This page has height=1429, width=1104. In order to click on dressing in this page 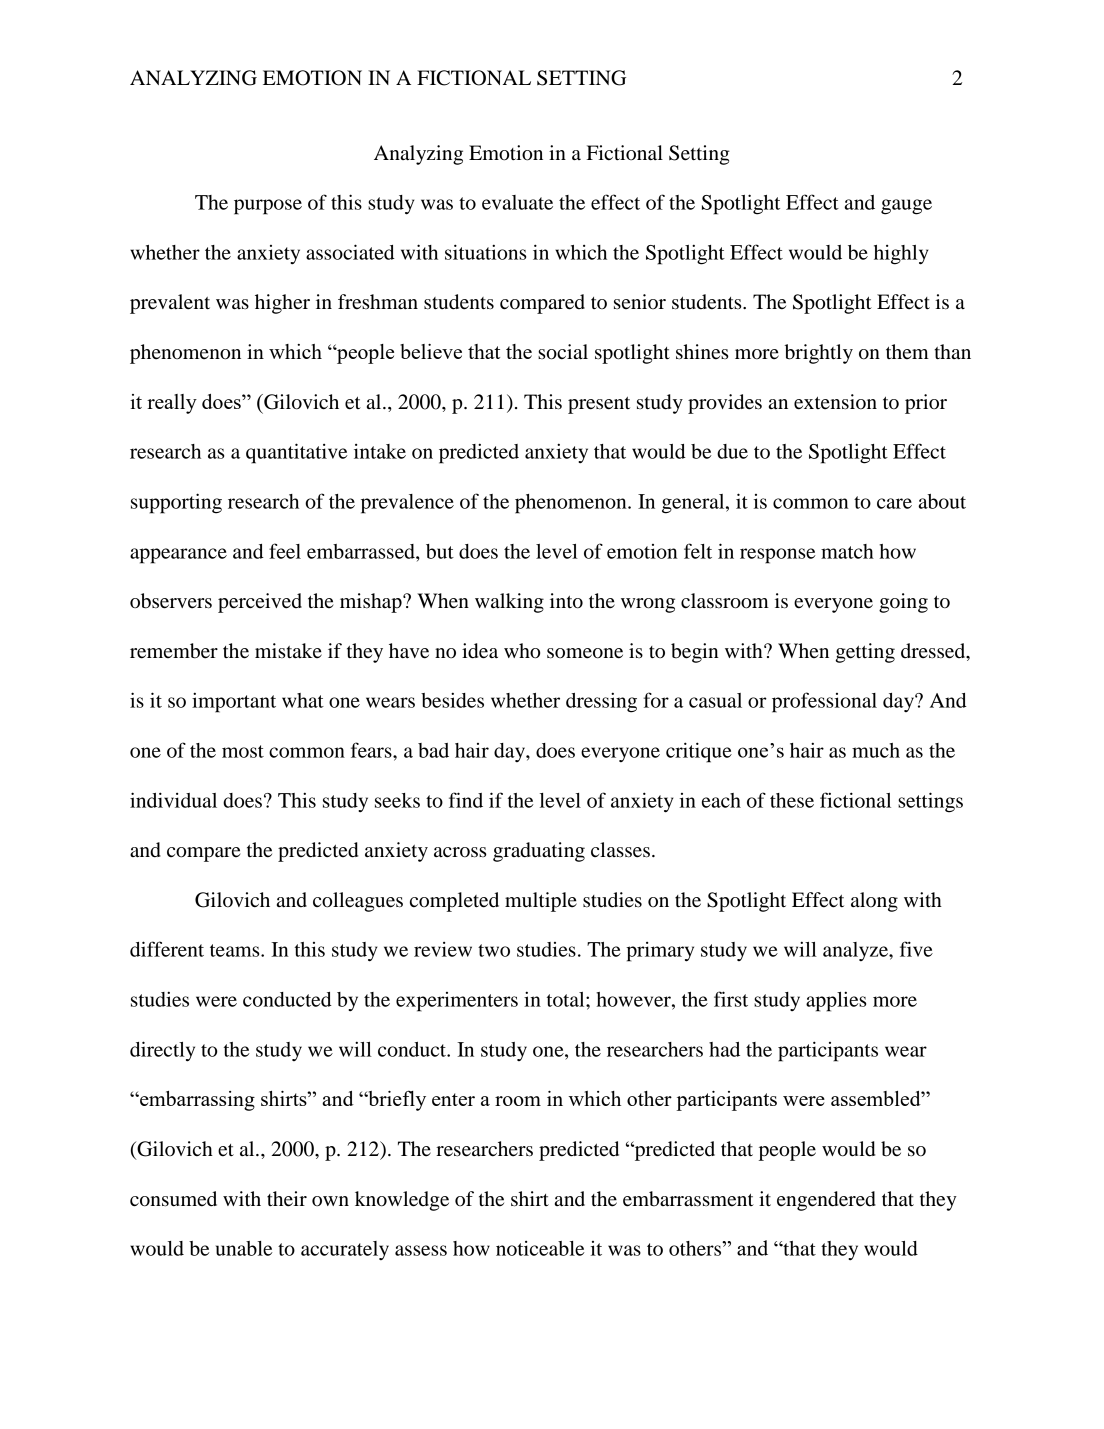, I will do `click(601, 702)`.
